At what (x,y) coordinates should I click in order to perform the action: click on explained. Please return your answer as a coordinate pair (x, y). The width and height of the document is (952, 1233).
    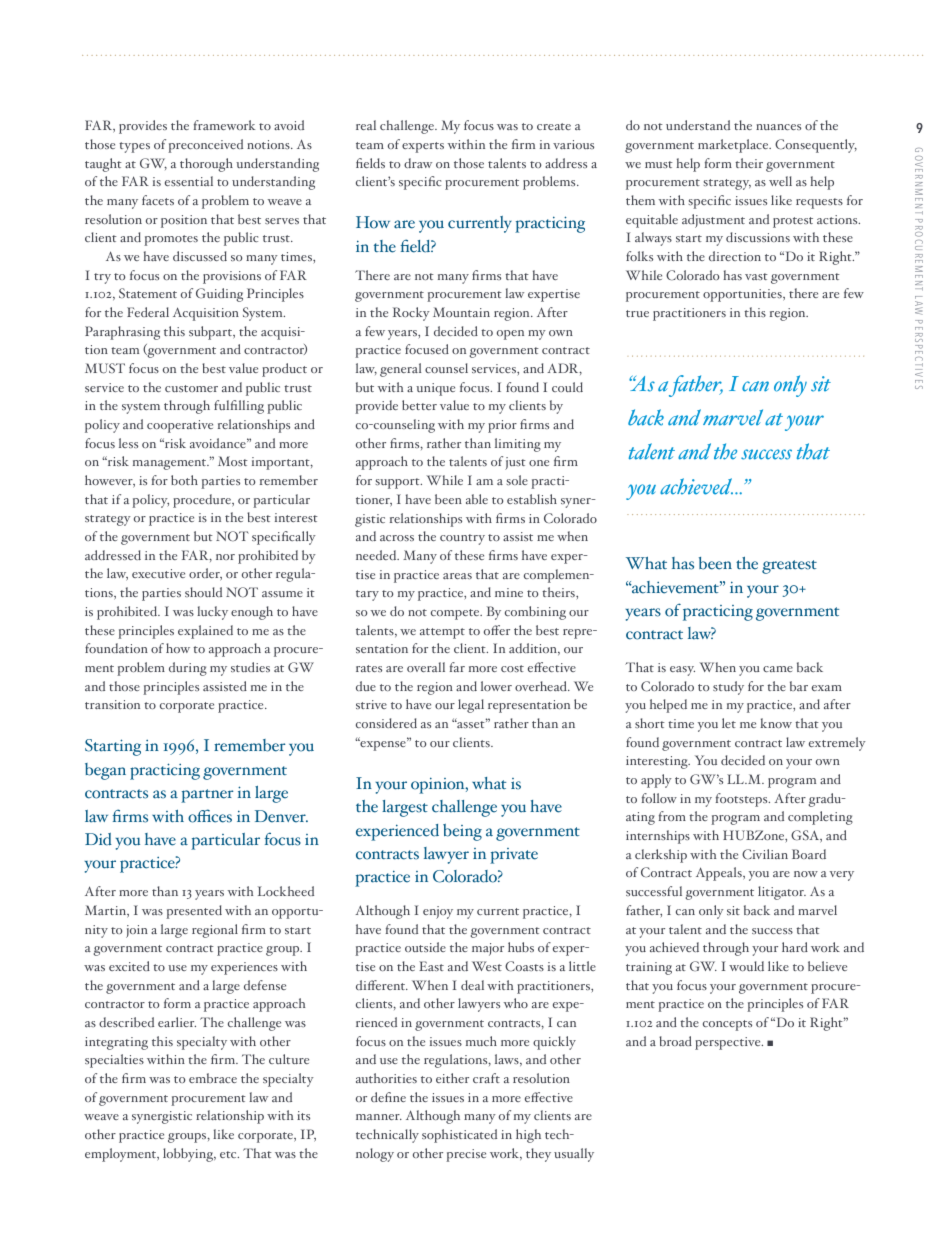
    Looking at the image, I should click on (205, 632).
